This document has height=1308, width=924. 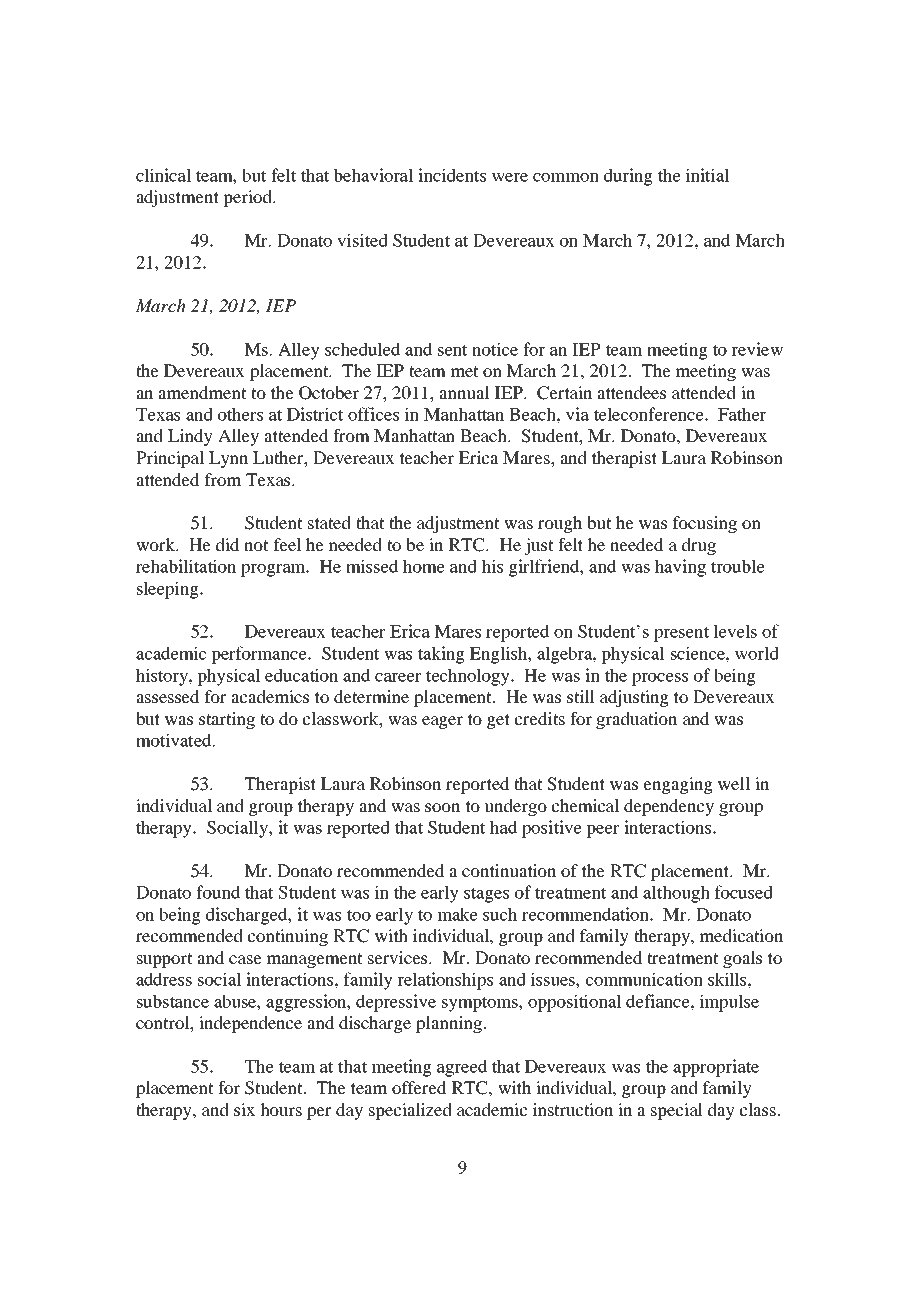 What do you see at coordinates (716, 1068) in the document?
I see `appropriate` at bounding box center [716, 1068].
